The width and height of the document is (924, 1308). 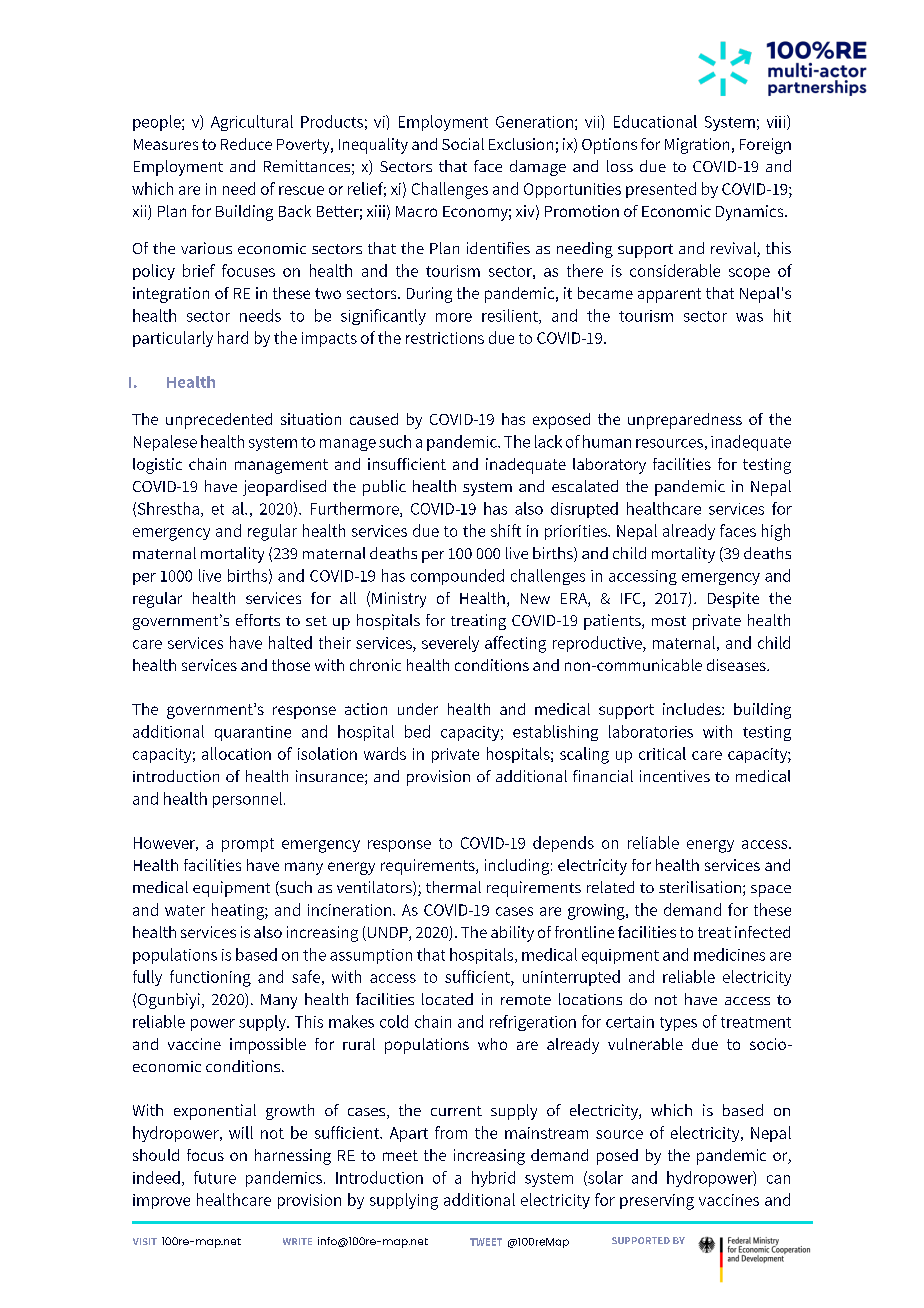 What do you see at coordinates (253, 733) in the document?
I see `quarantine` at bounding box center [253, 733].
